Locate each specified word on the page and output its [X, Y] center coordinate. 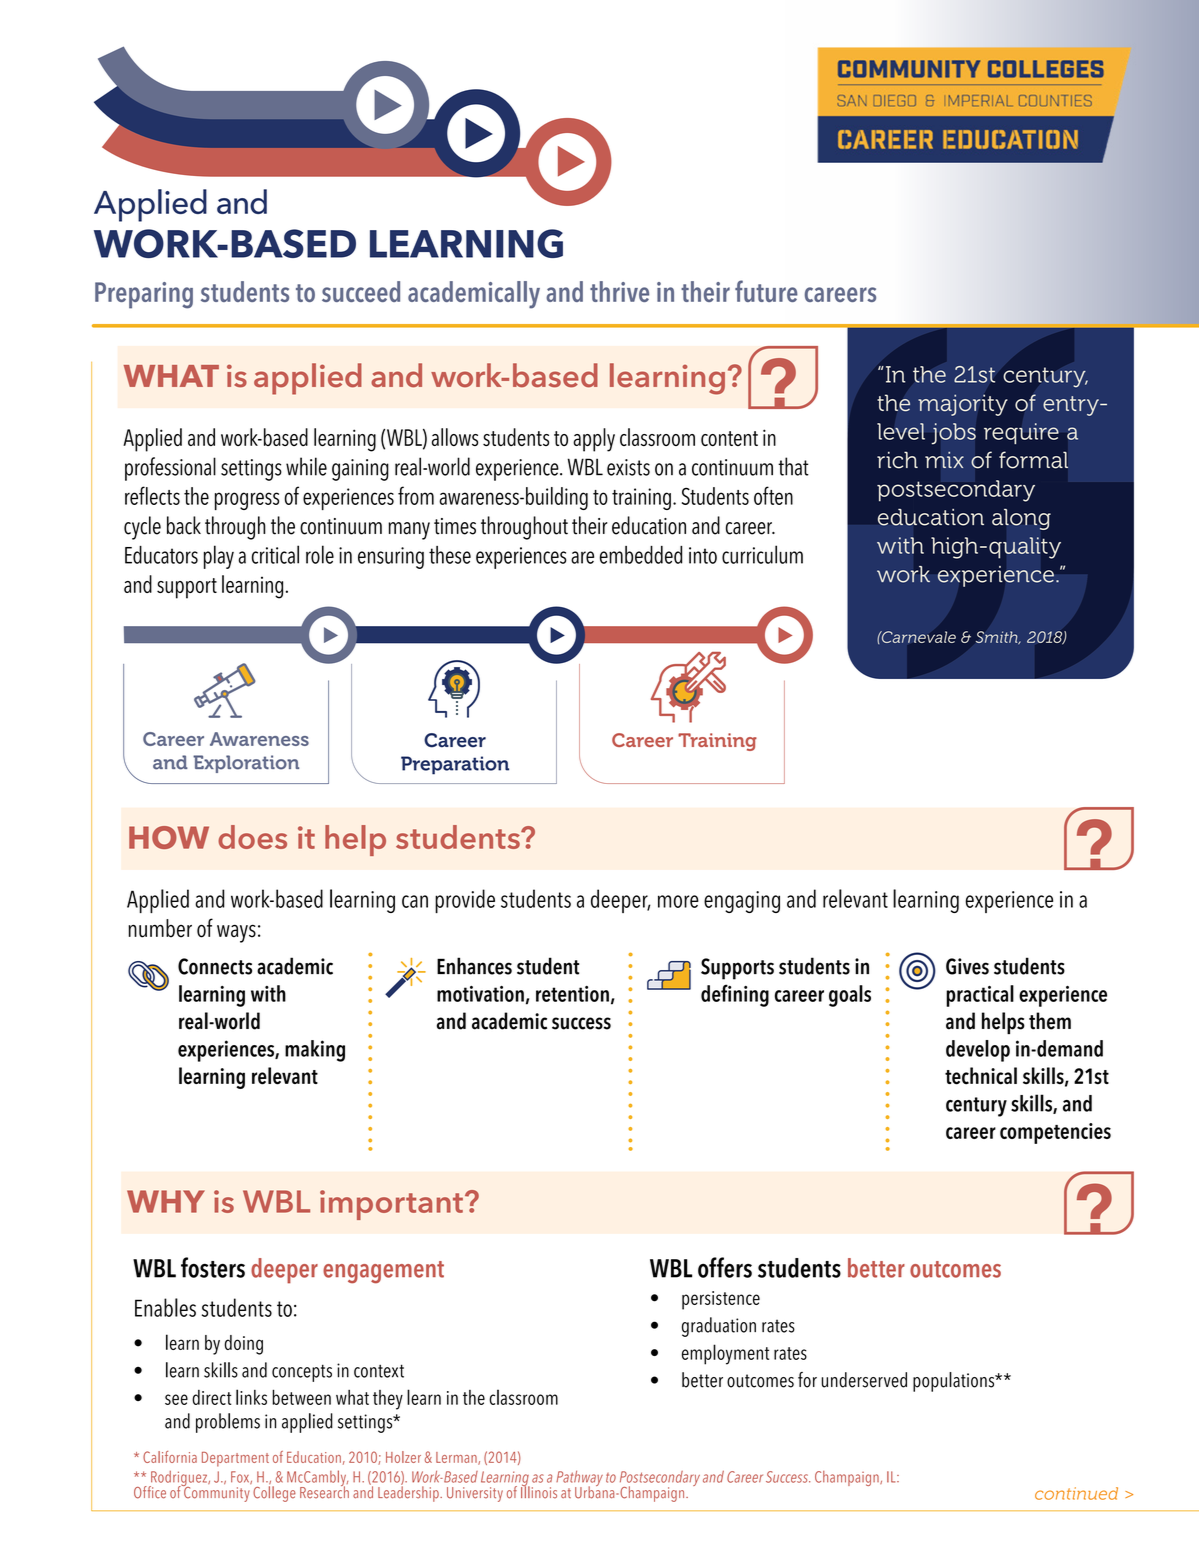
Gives [967, 966]
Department [235, 1459]
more [678, 901]
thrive [619, 291]
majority [962, 405]
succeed [361, 291]
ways [236, 933]
